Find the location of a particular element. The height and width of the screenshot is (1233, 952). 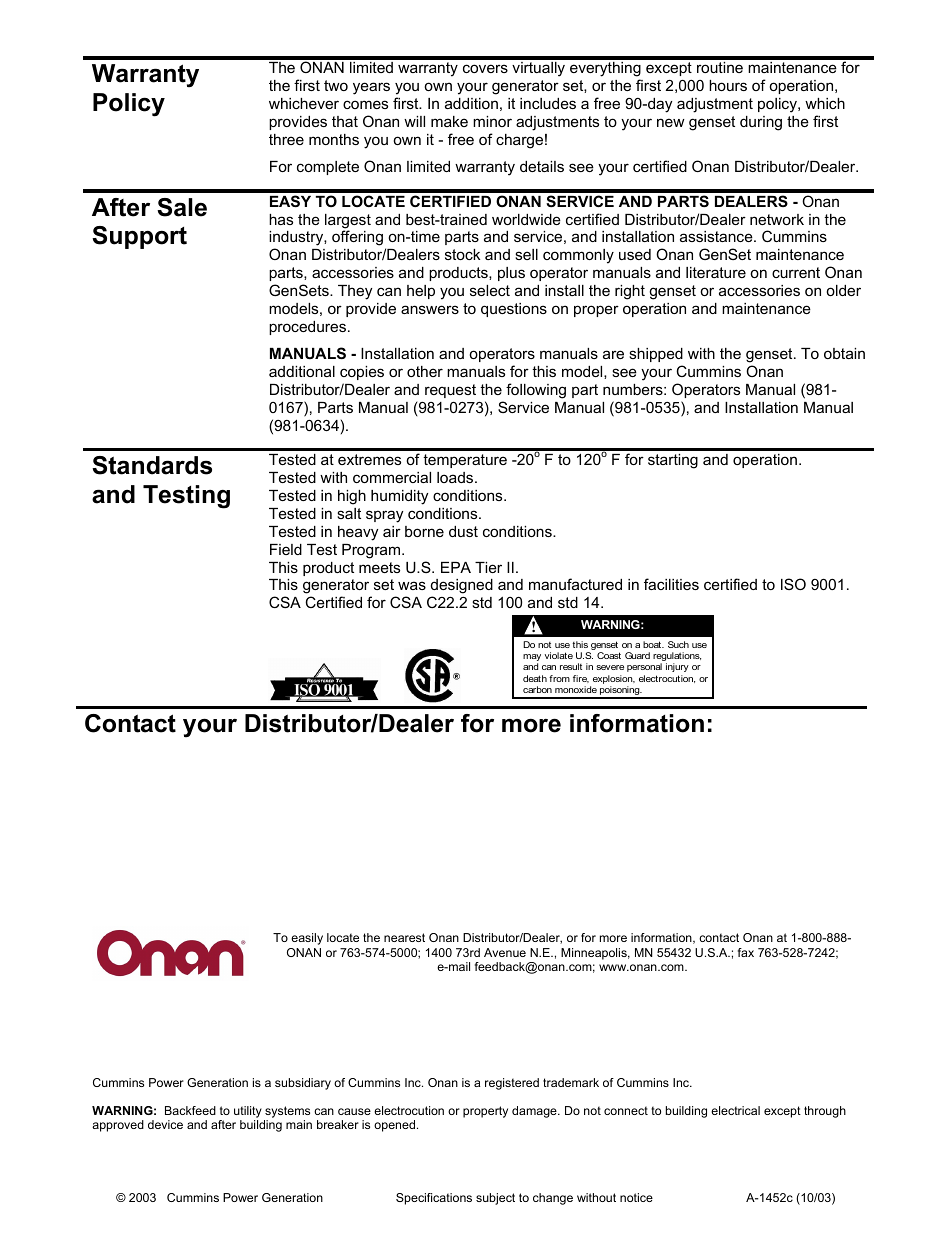

device is located at coordinates (165, 1124).
